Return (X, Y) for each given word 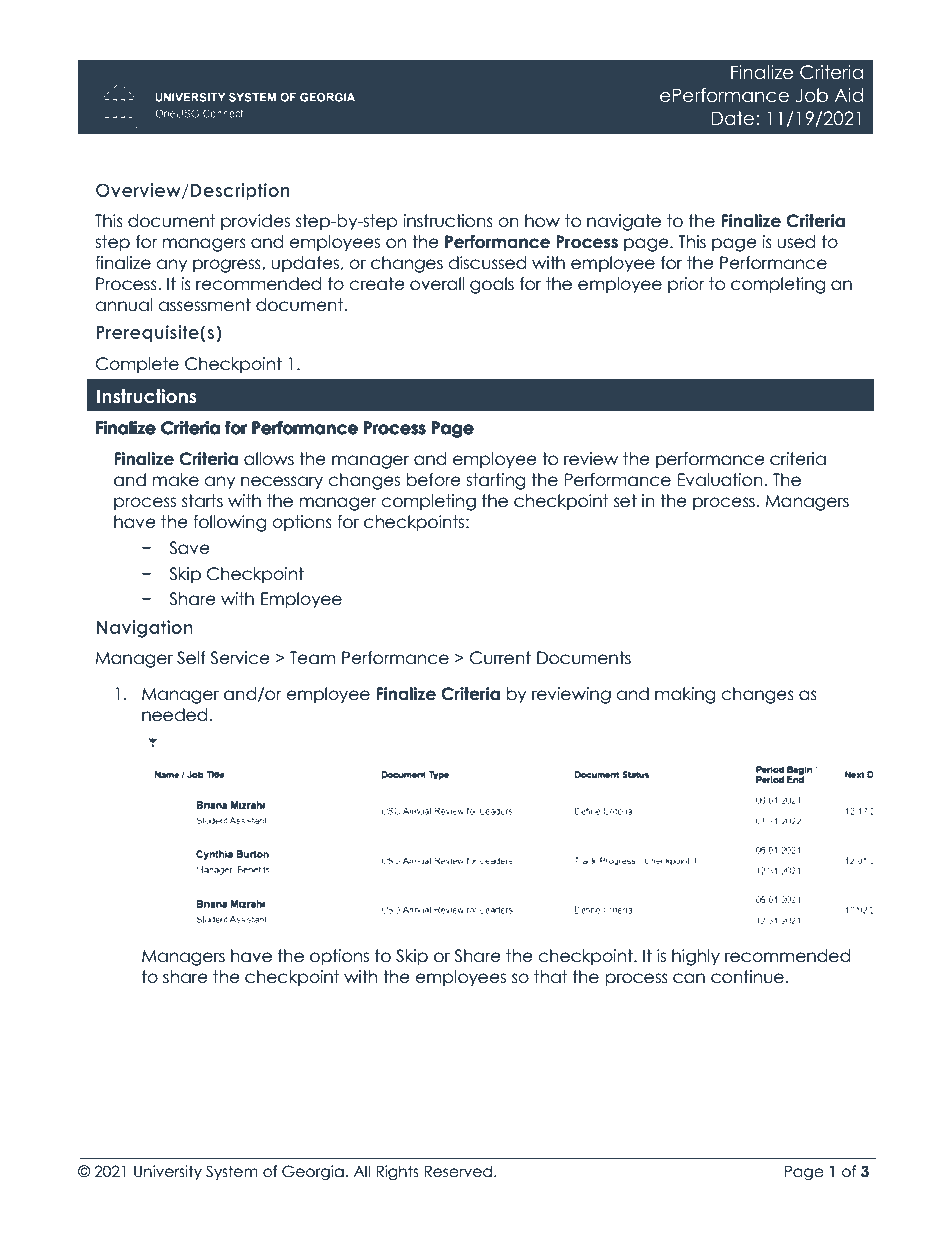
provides (255, 222)
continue (747, 977)
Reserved (458, 1171)
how (542, 221)
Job (812, 95)
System (232, 1172)
